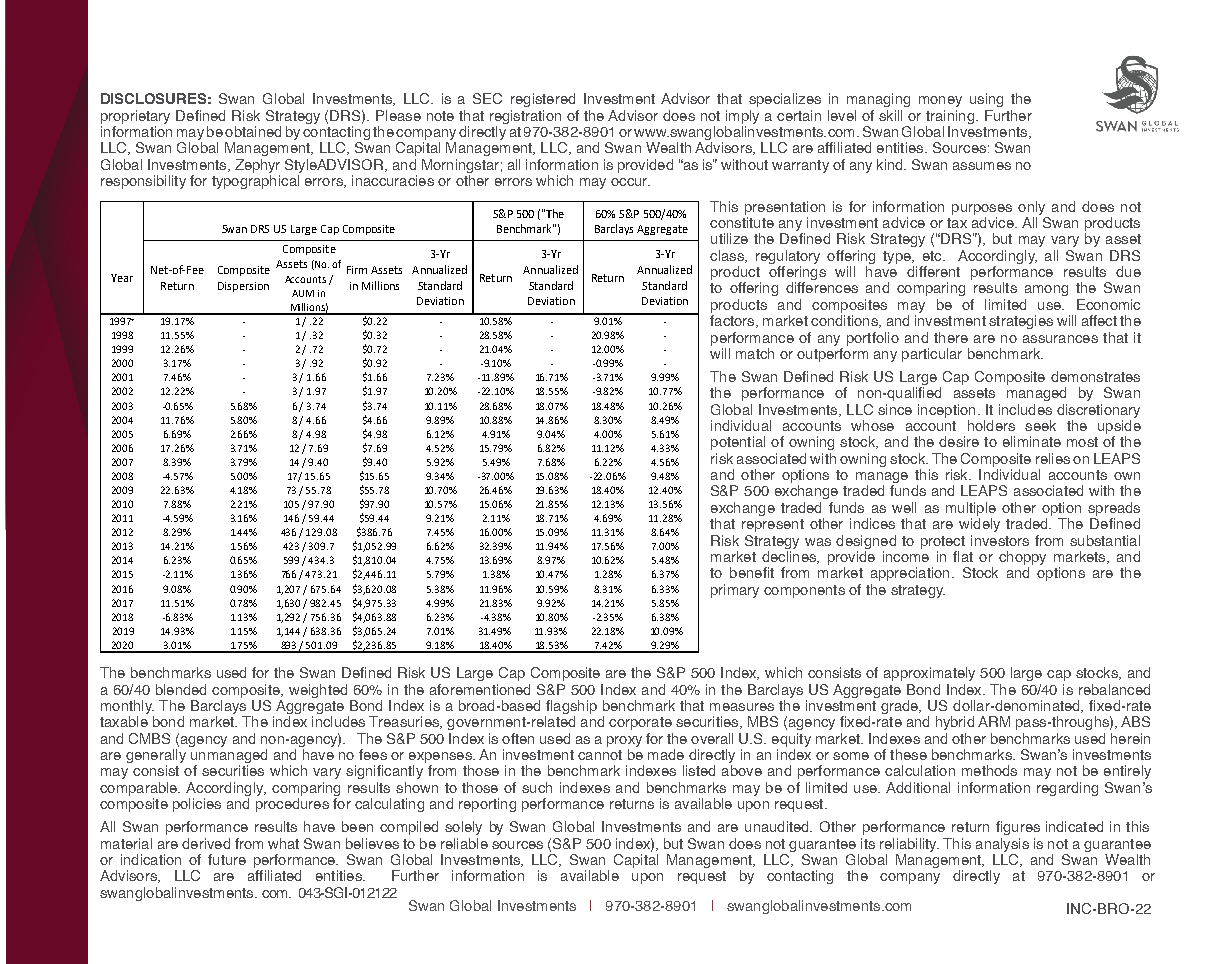 This image has height=964, width=1232. What do you see at coordinates (206, 843) in the image?
I see `derived` at bounding box center [206, 843].
